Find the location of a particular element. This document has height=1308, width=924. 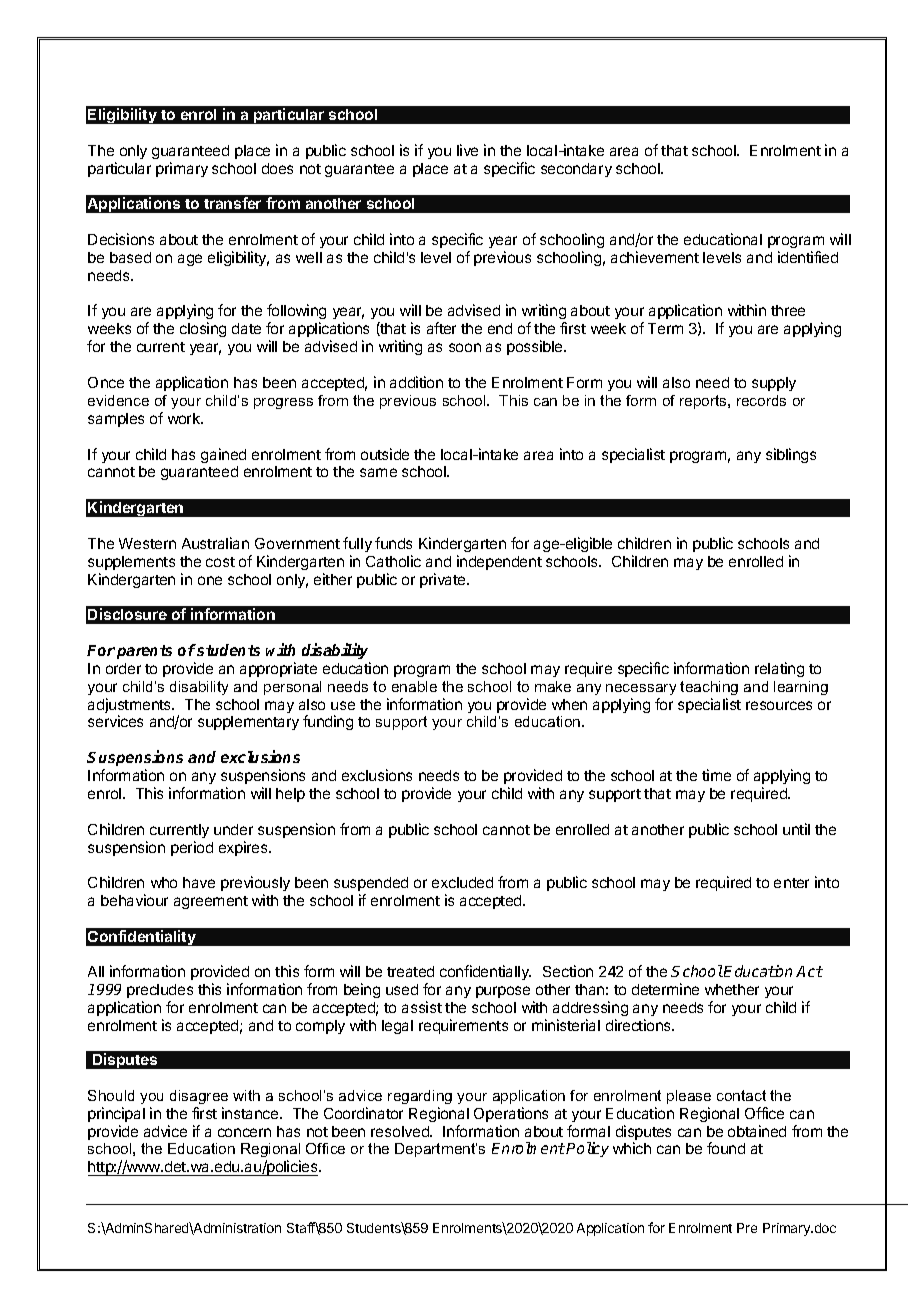

closing is located at coordinates (203, 329).
